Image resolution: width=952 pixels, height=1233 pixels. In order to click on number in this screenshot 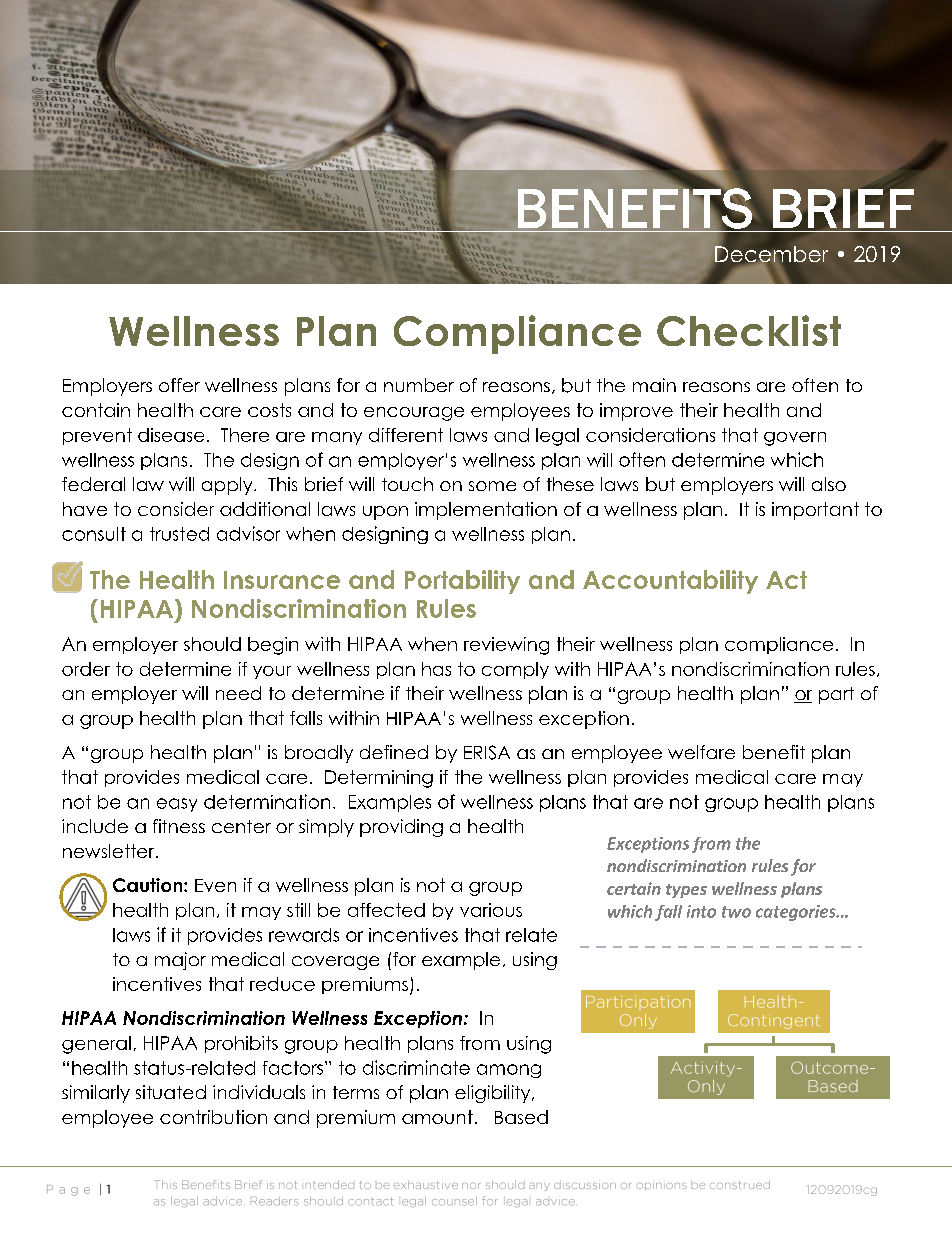, I will do `click(419, 385)`.
